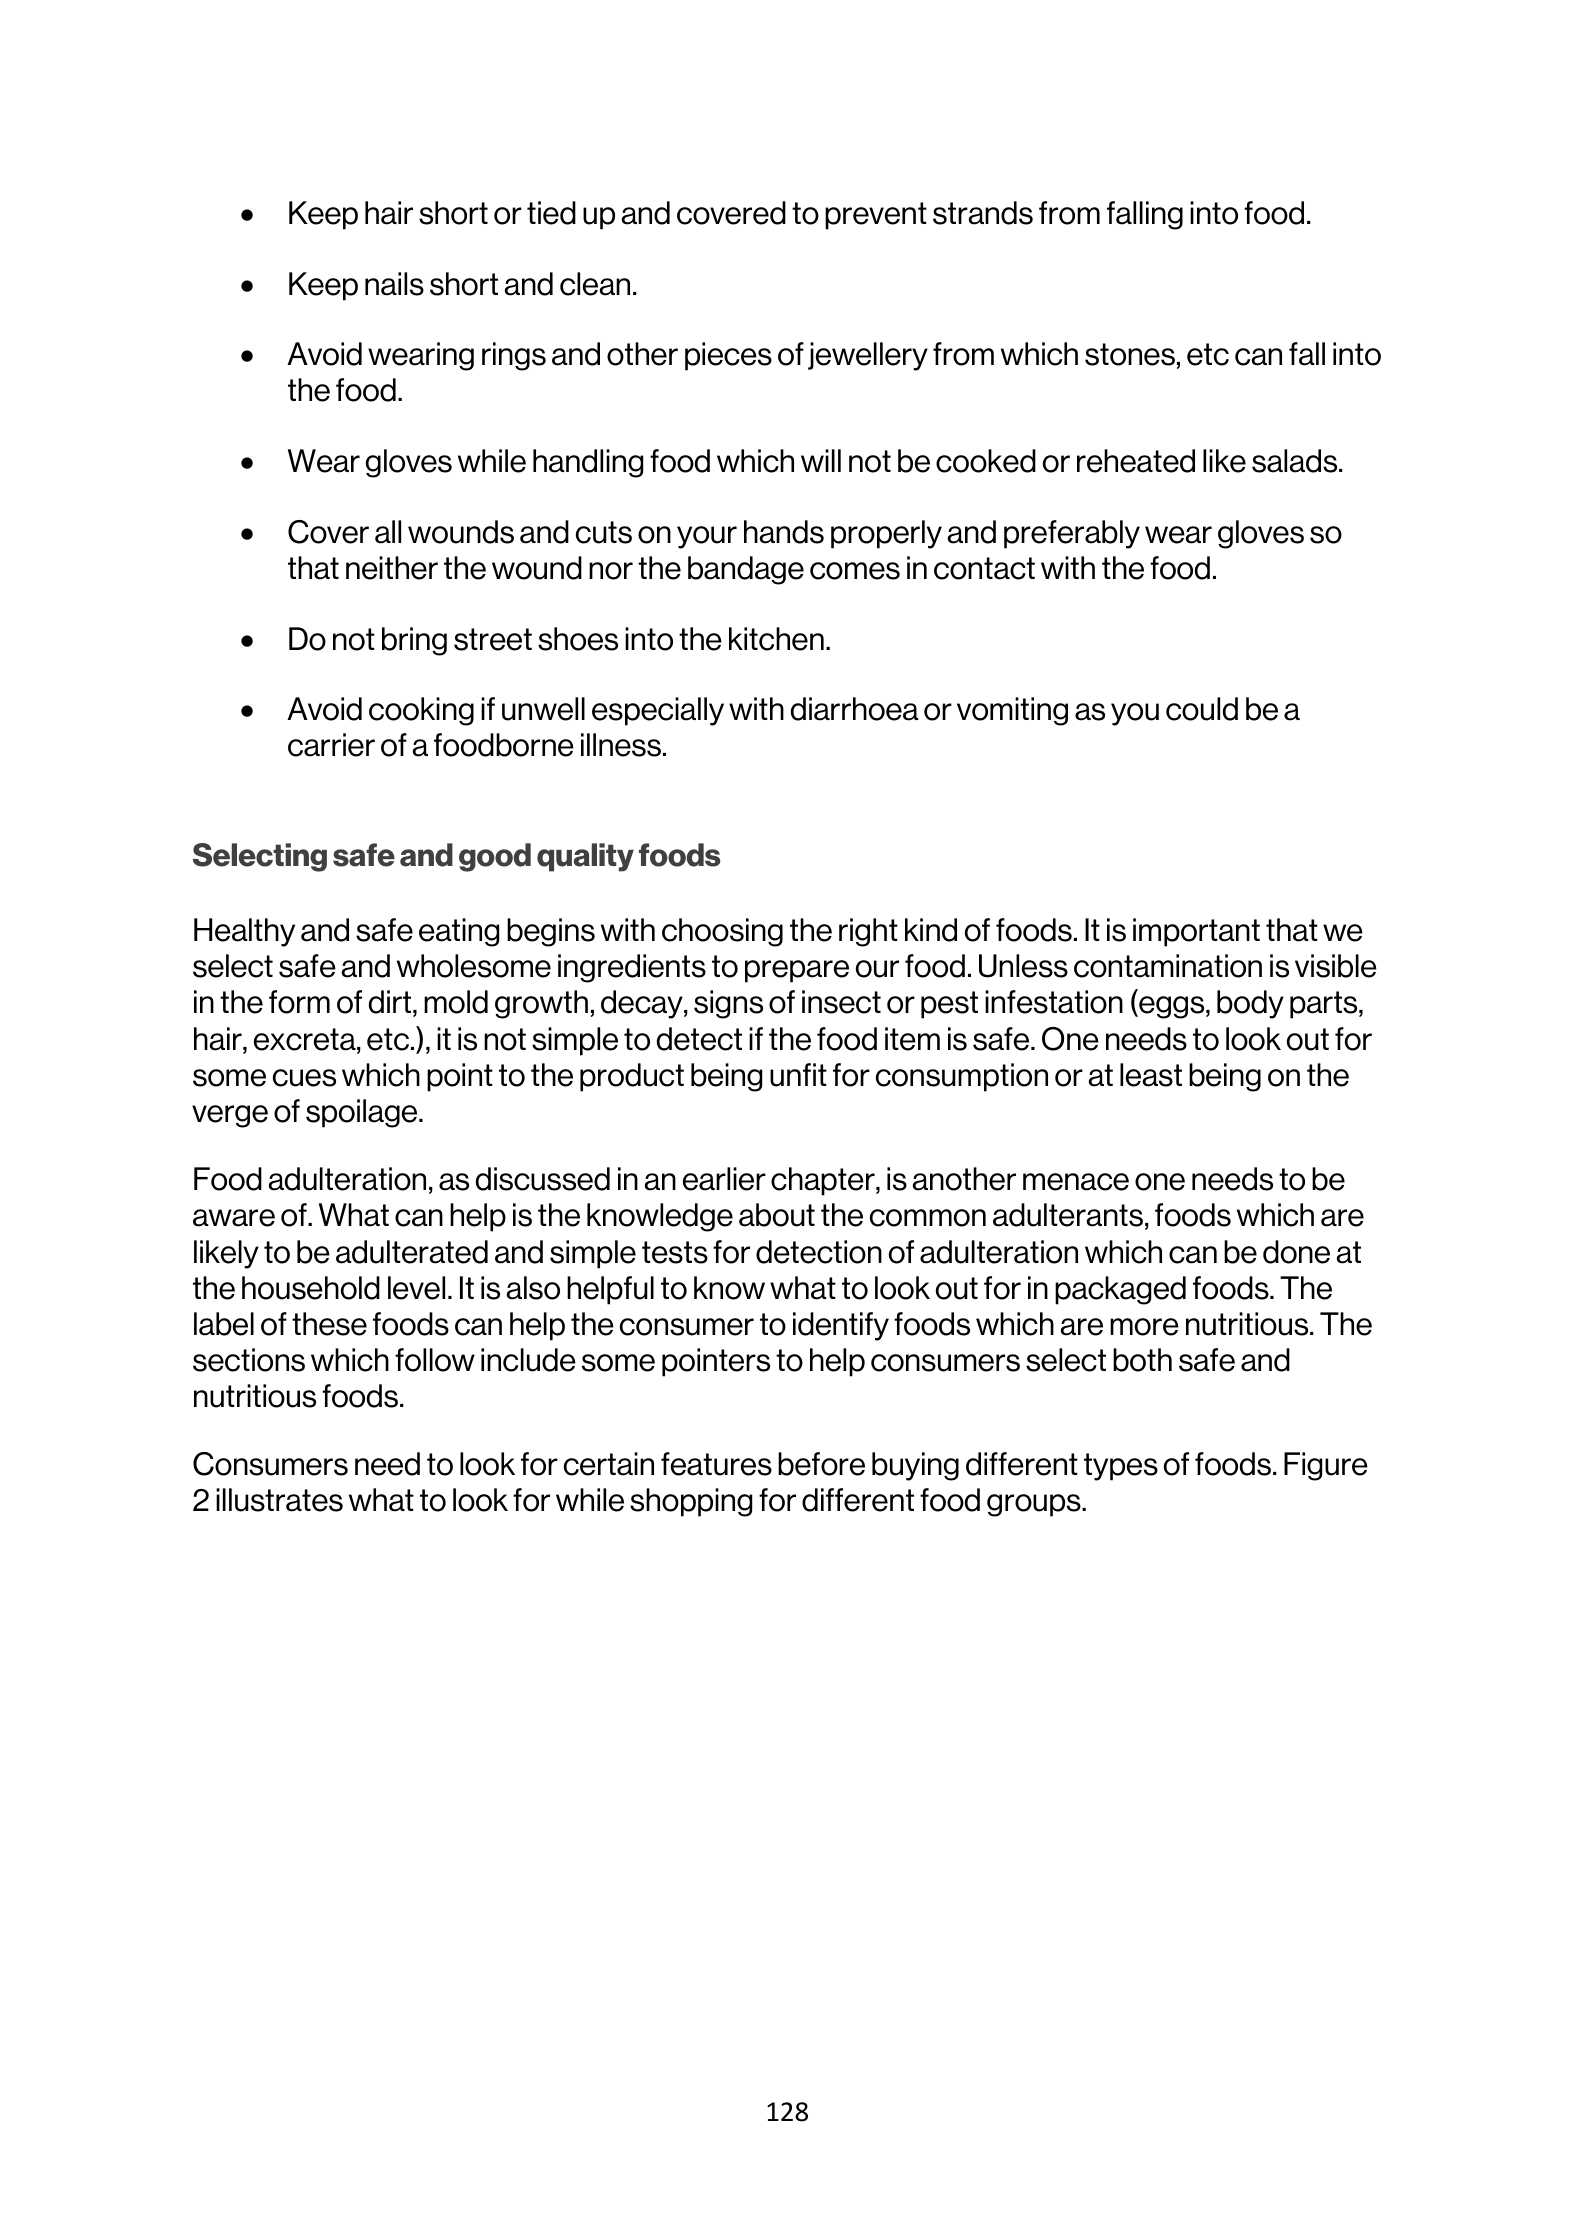  I want to click on bring, so click(414, 641).
